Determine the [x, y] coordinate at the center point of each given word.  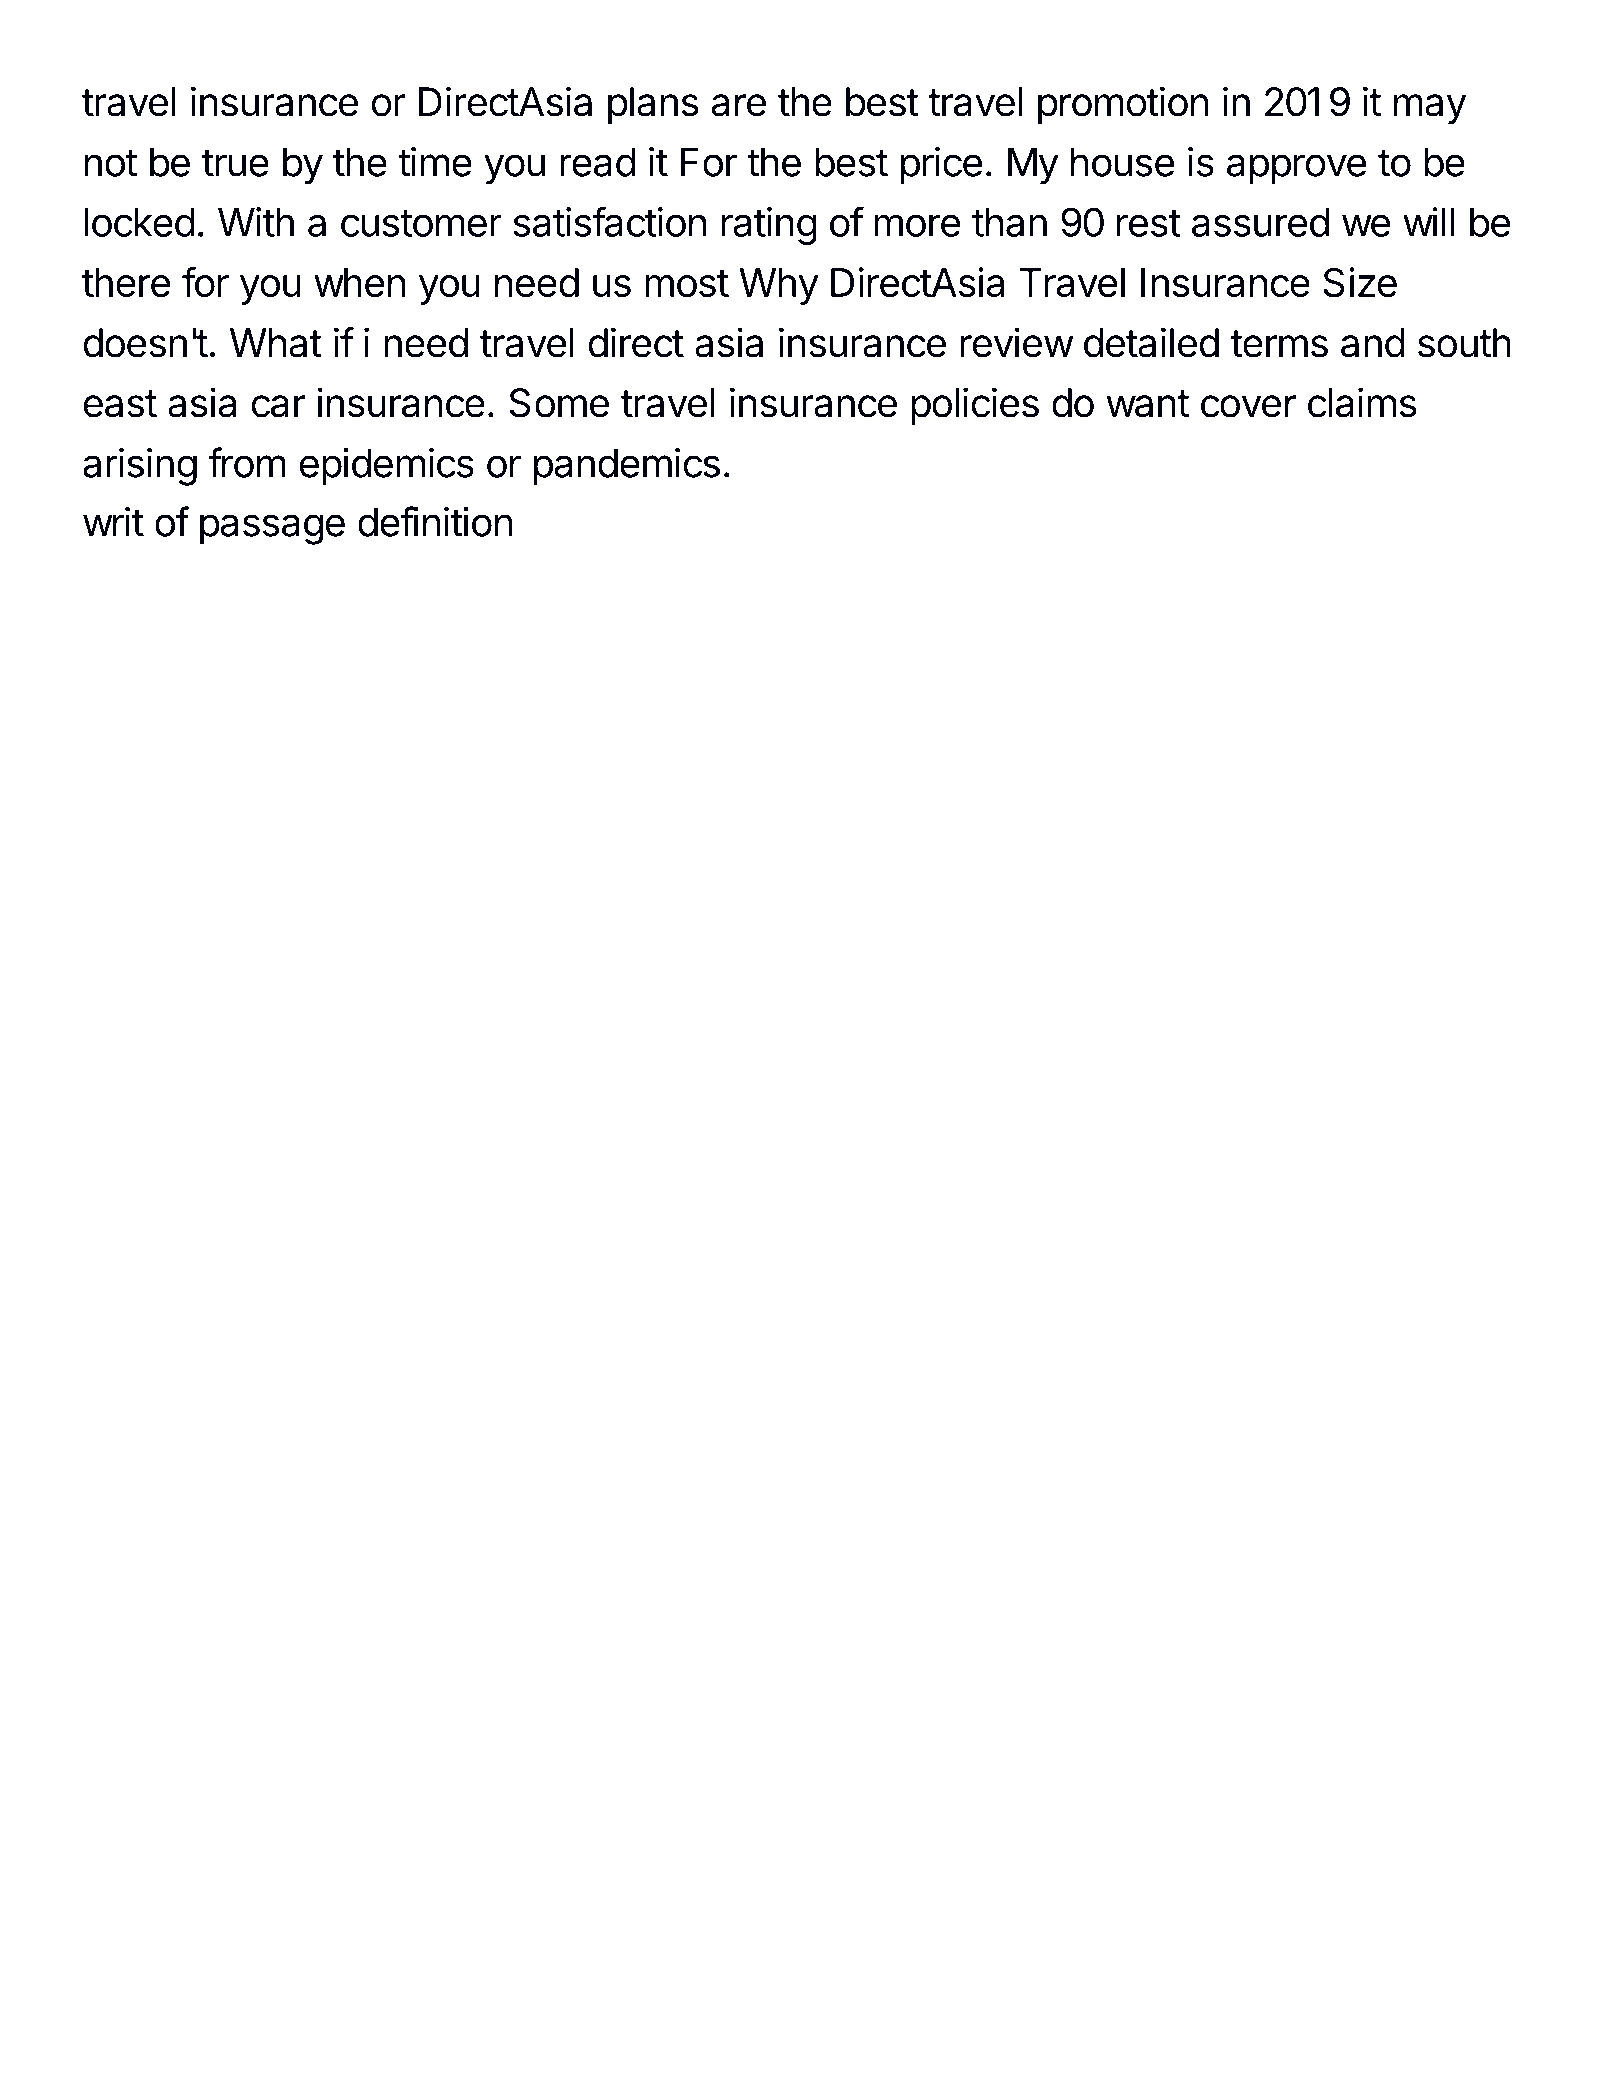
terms [1279, 344]
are [738, 105]
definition [435, 521]
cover [1248, 406]
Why [779, 286]
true [235, 163]
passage [272, 529]
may [1430, 109]
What [276, 343]
